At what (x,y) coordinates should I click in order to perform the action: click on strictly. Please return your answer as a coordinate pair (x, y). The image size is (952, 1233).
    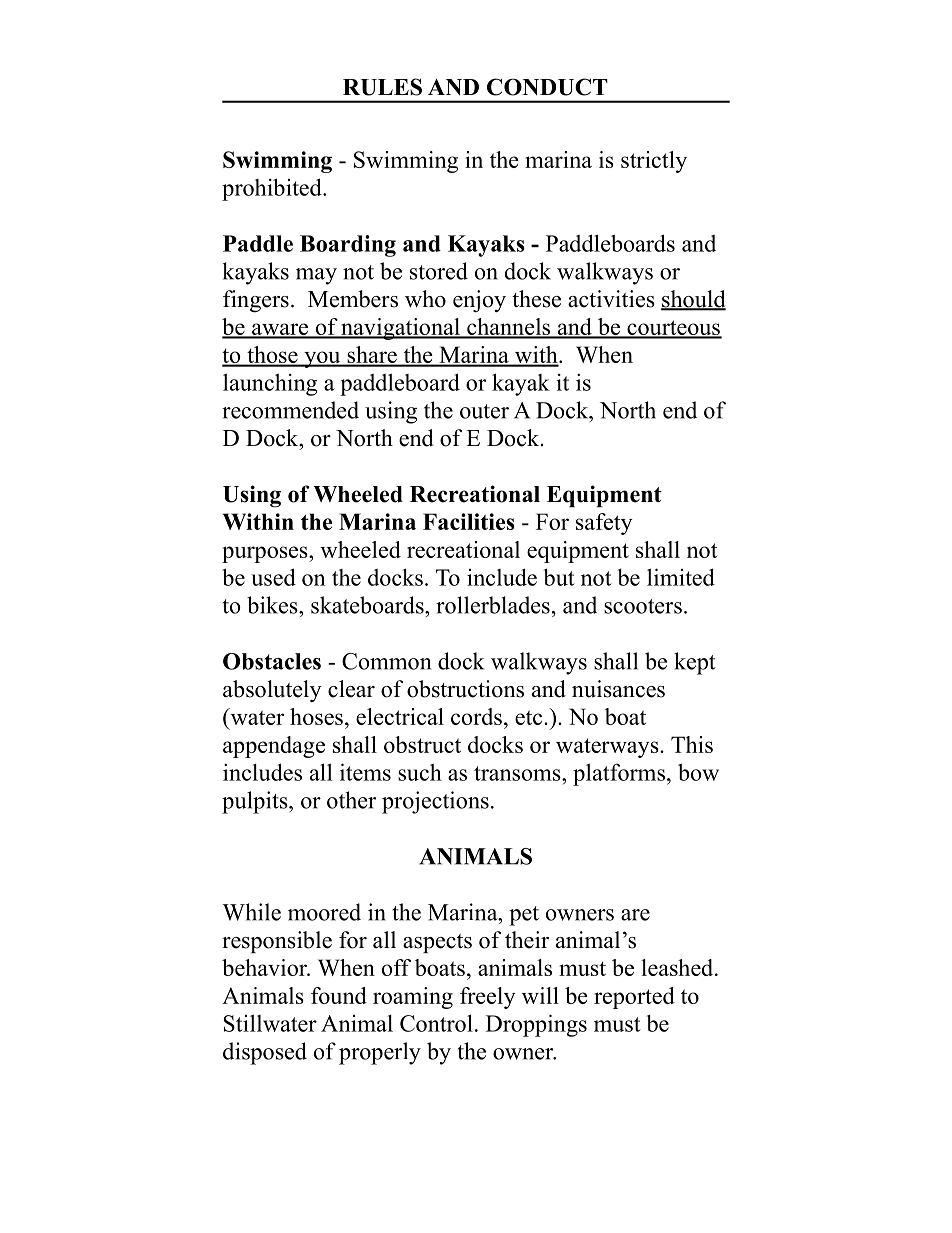
    Looking at the image, I should click on (654, 162).
